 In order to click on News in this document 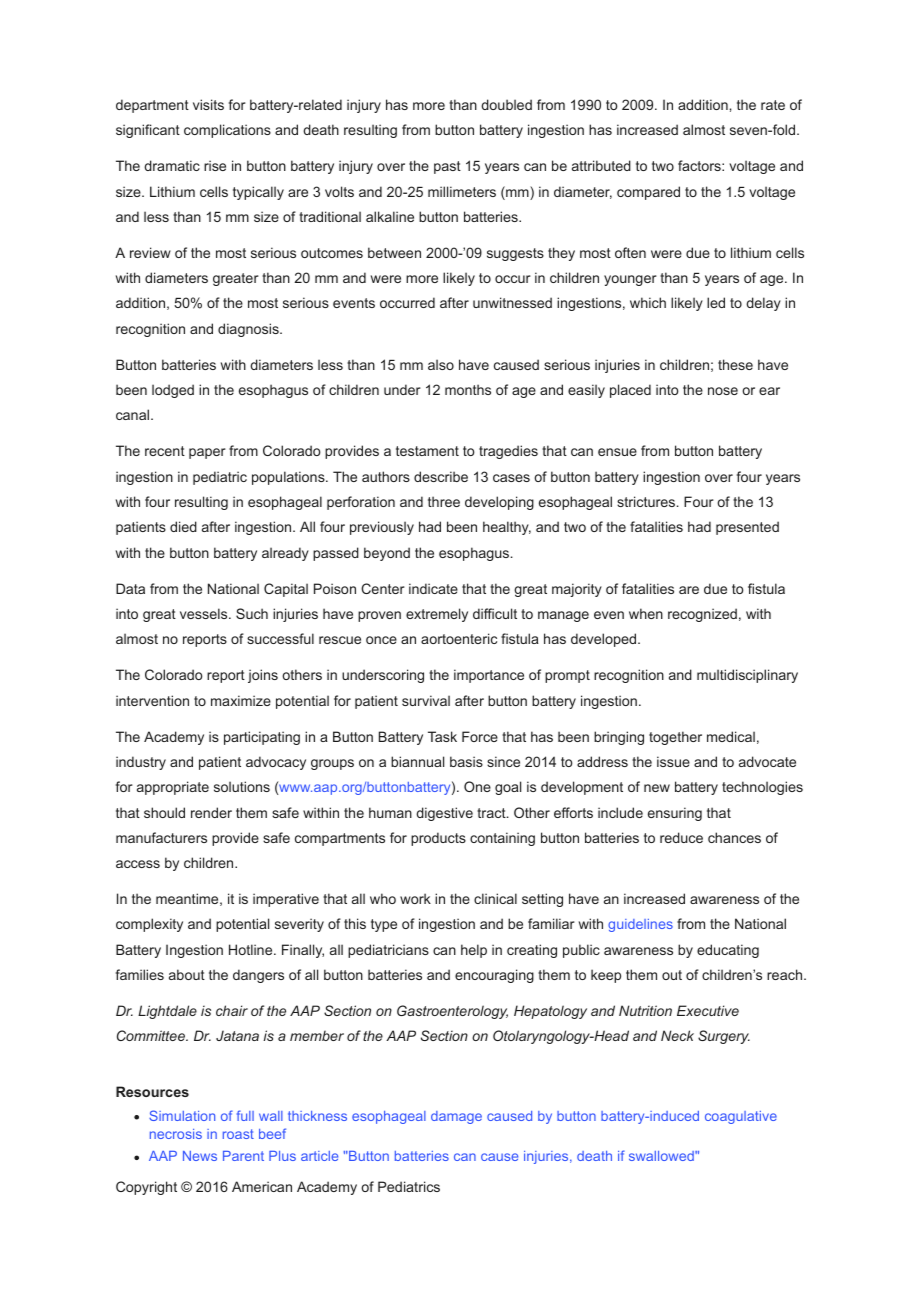, I will do `click(200, 1156)`.
